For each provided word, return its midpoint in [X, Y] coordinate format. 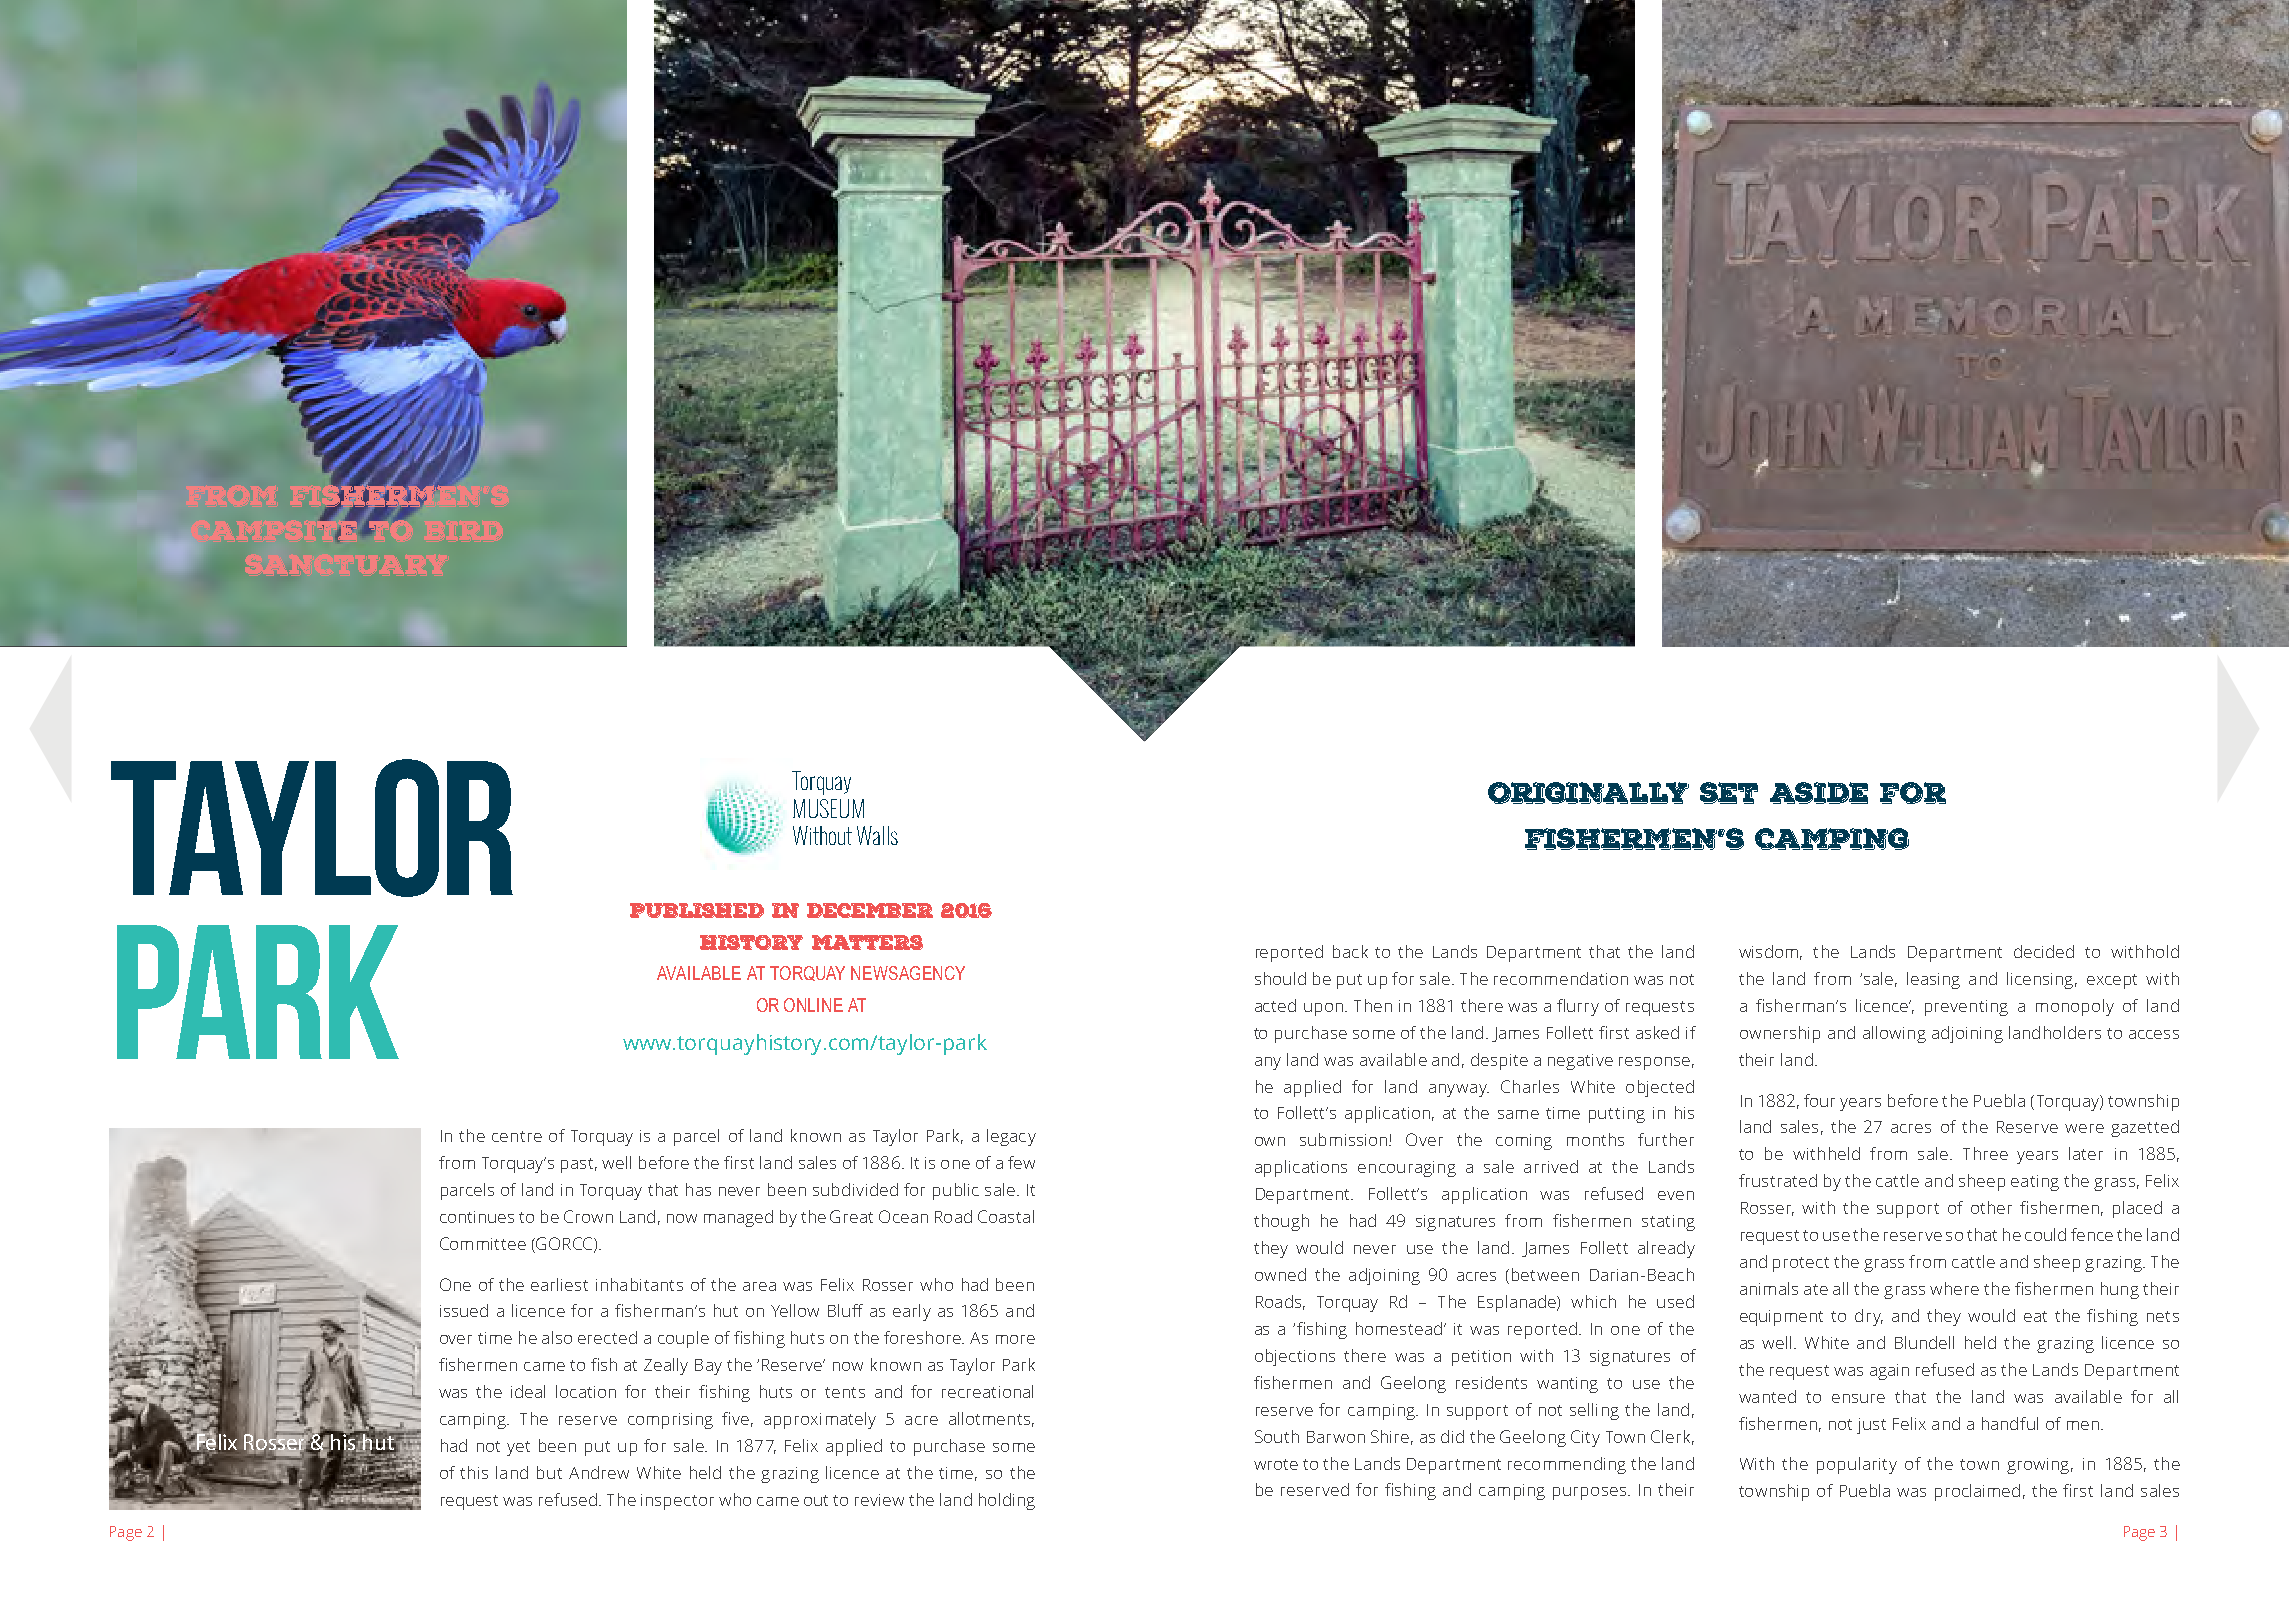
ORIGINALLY [1588, 793]
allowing [1894, 1034]
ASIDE [1819, 793]
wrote [1276, 1464]
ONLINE [813, 1005]
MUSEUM [828, 808]
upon [1323, 1009]
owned [1280, 1274]
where [1954, 1288]
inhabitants [639, 1284]
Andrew [599, 1472]
